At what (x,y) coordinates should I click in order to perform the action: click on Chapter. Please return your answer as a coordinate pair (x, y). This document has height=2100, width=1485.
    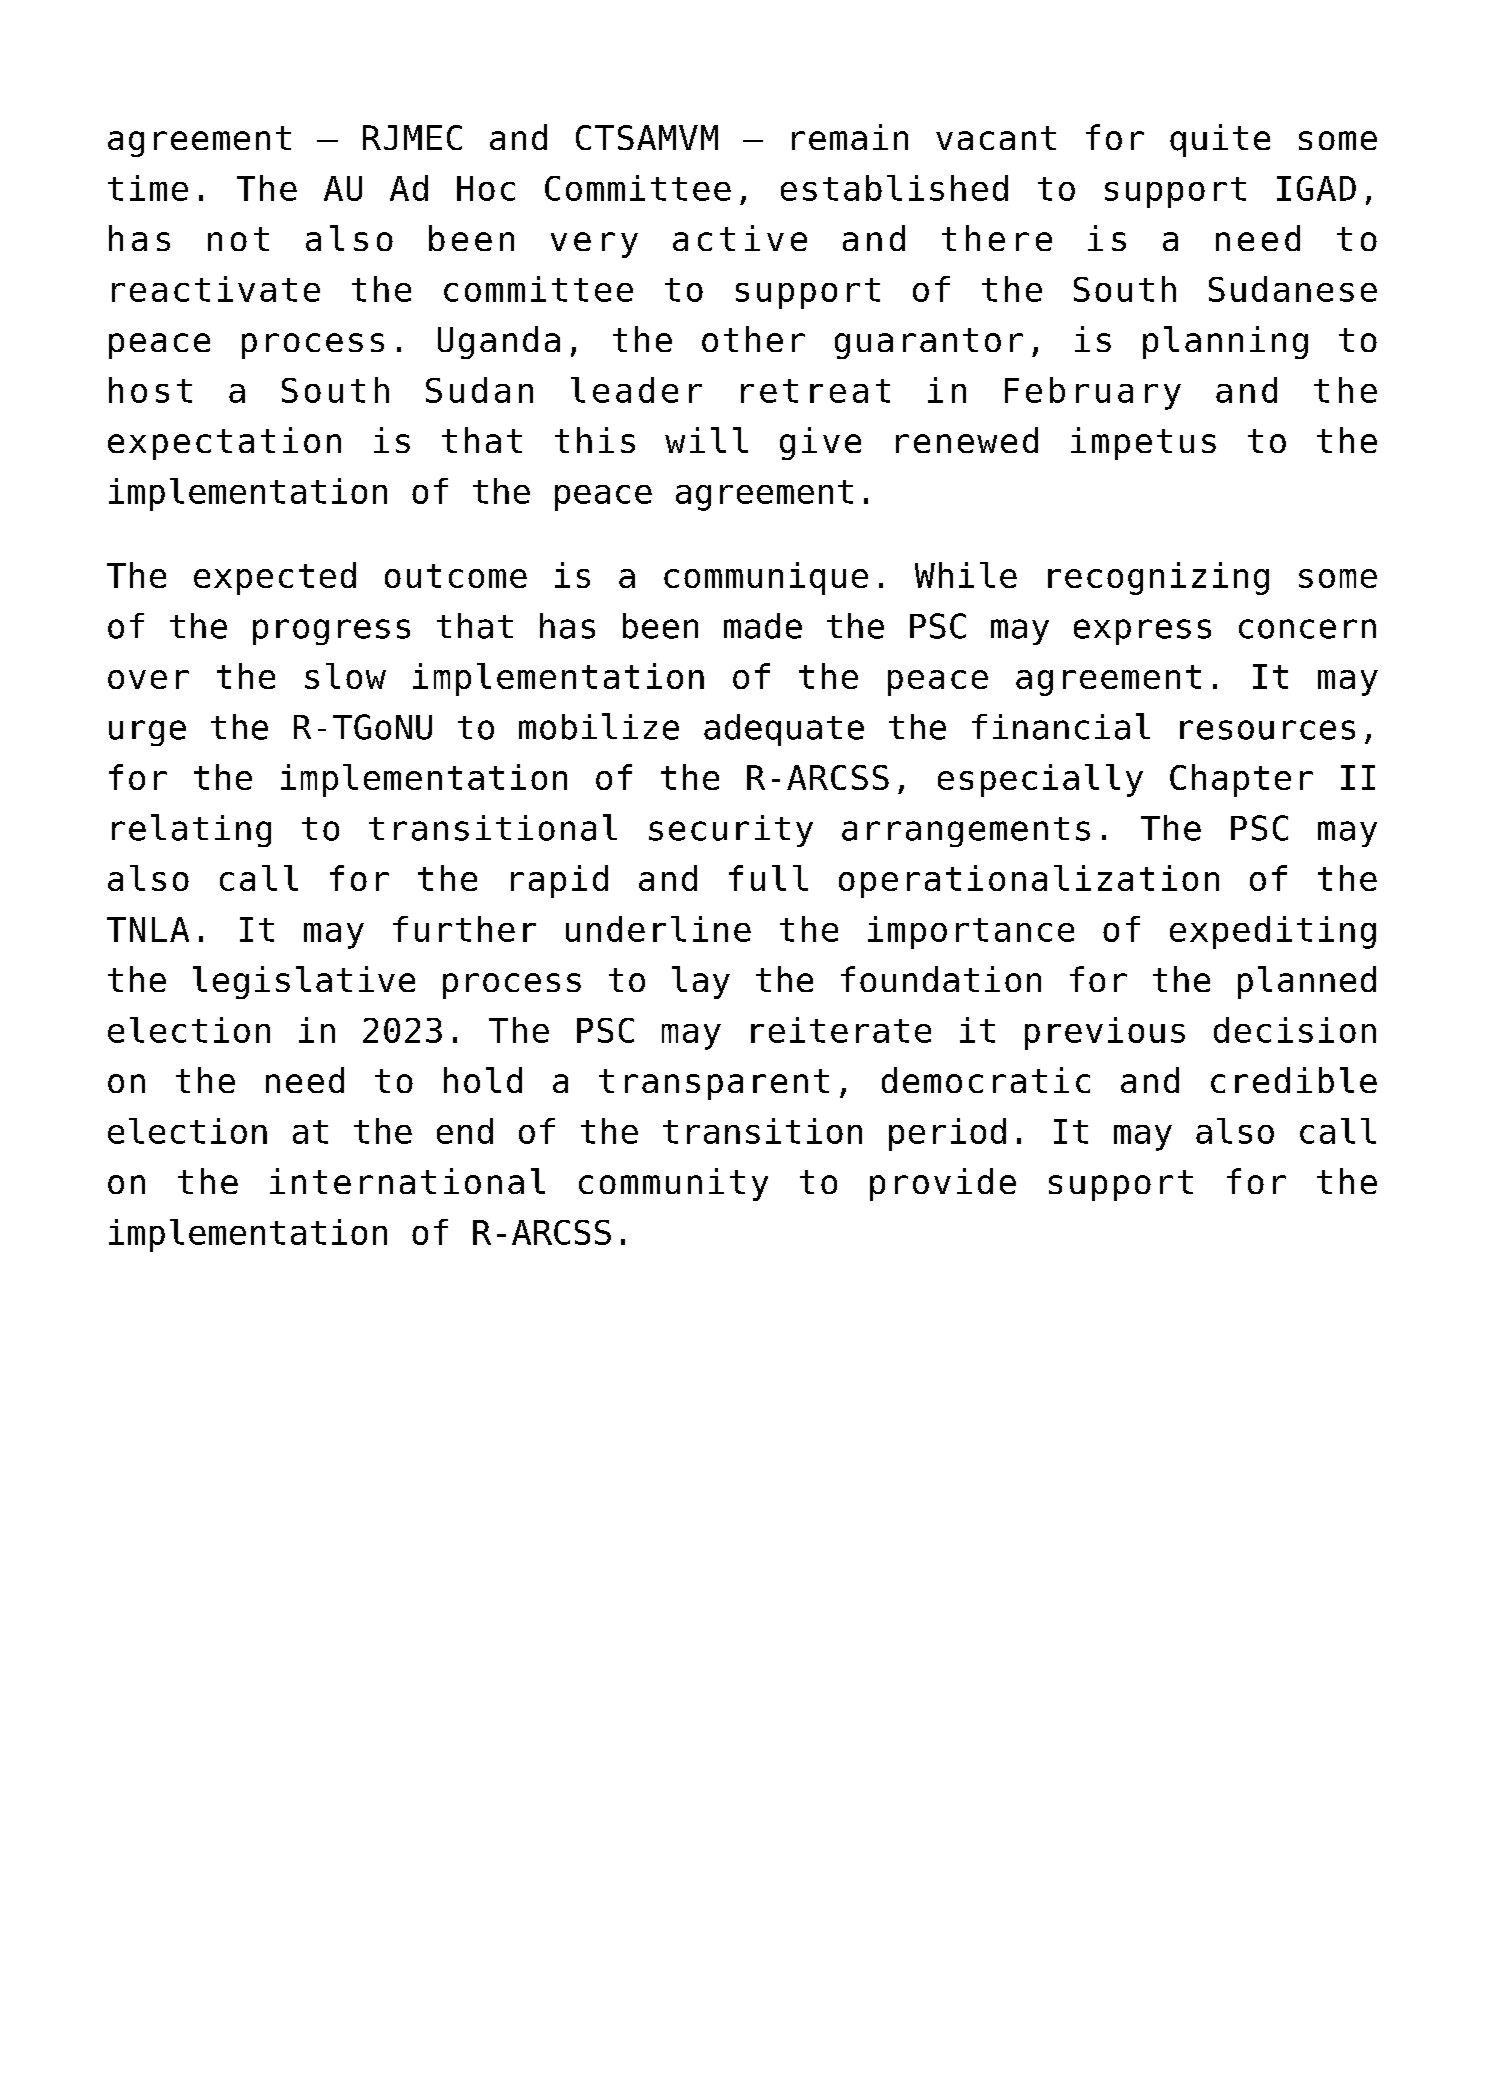
    Looking at the image, I should click on (1241, 780).
